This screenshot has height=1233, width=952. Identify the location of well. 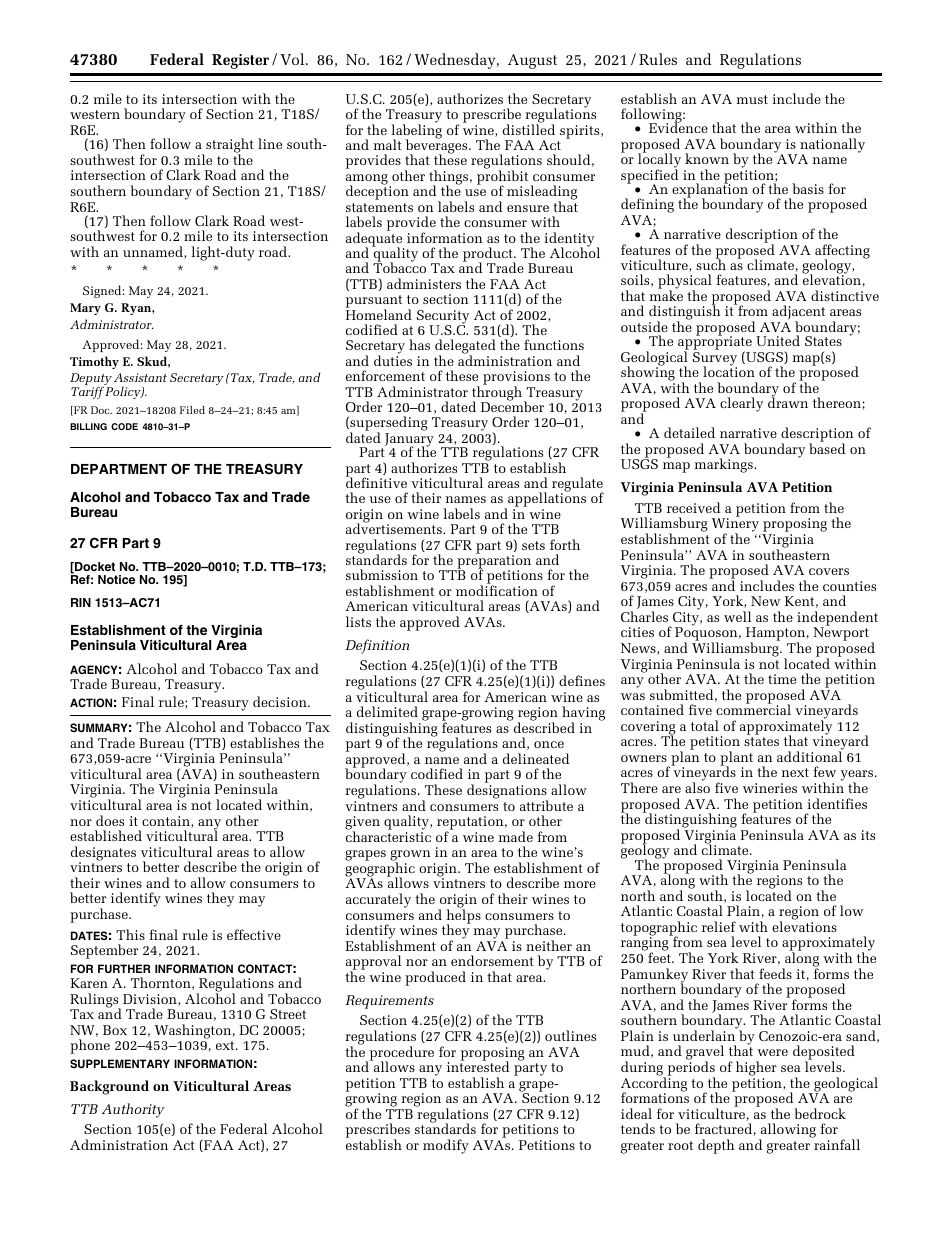
(737, 616).
